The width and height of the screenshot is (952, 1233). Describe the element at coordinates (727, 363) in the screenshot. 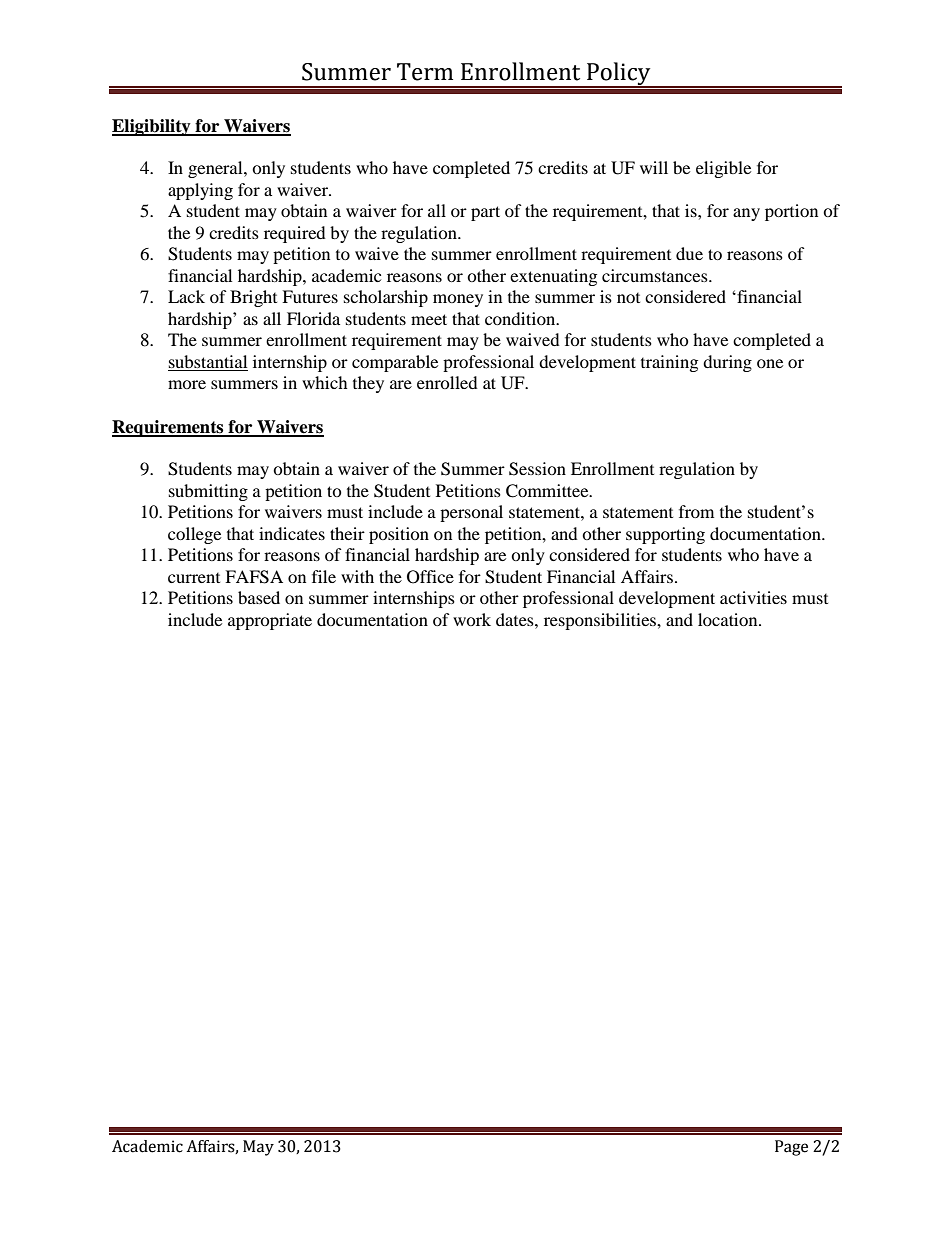

I see `during` at that location.
